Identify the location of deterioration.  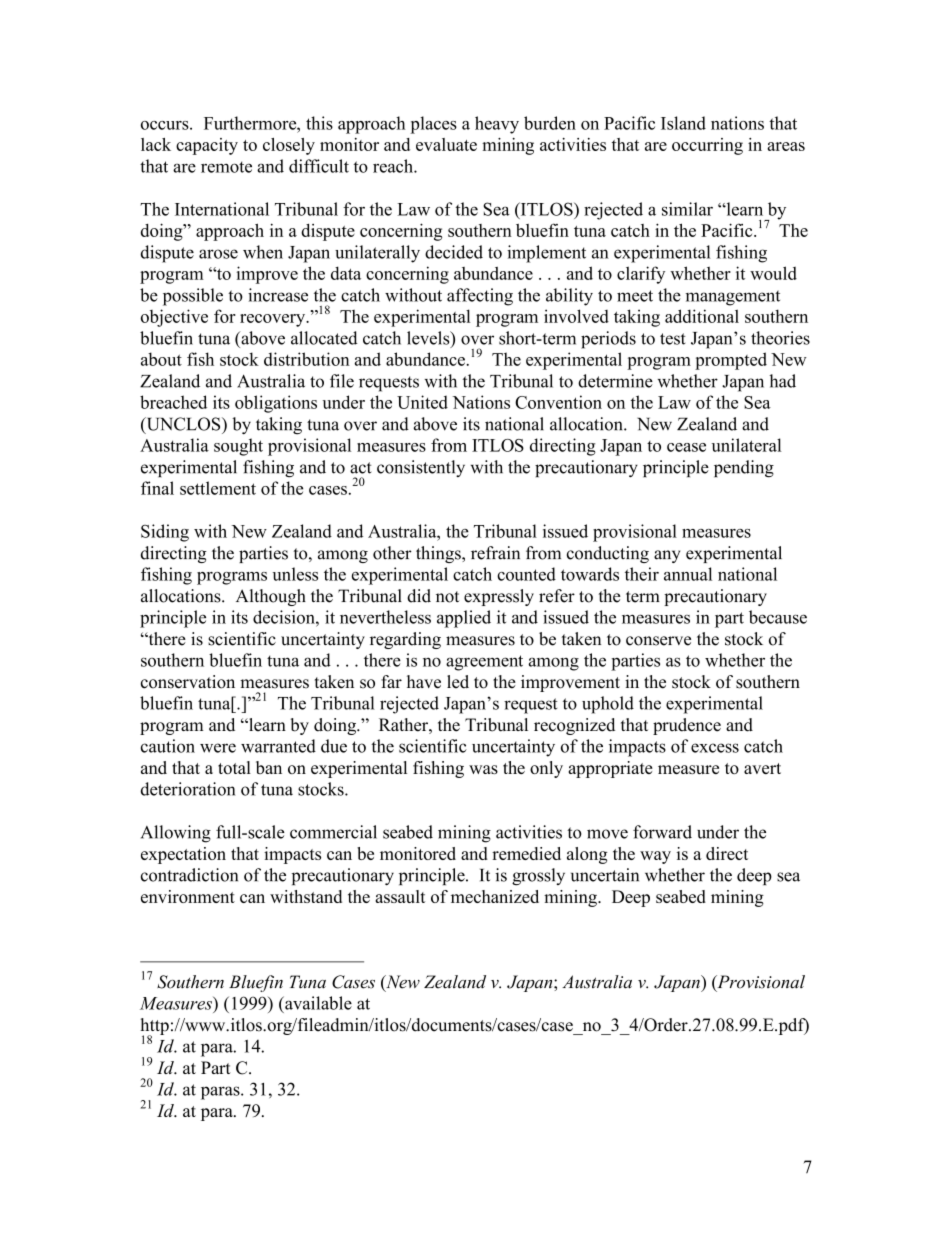
(188, 789).
